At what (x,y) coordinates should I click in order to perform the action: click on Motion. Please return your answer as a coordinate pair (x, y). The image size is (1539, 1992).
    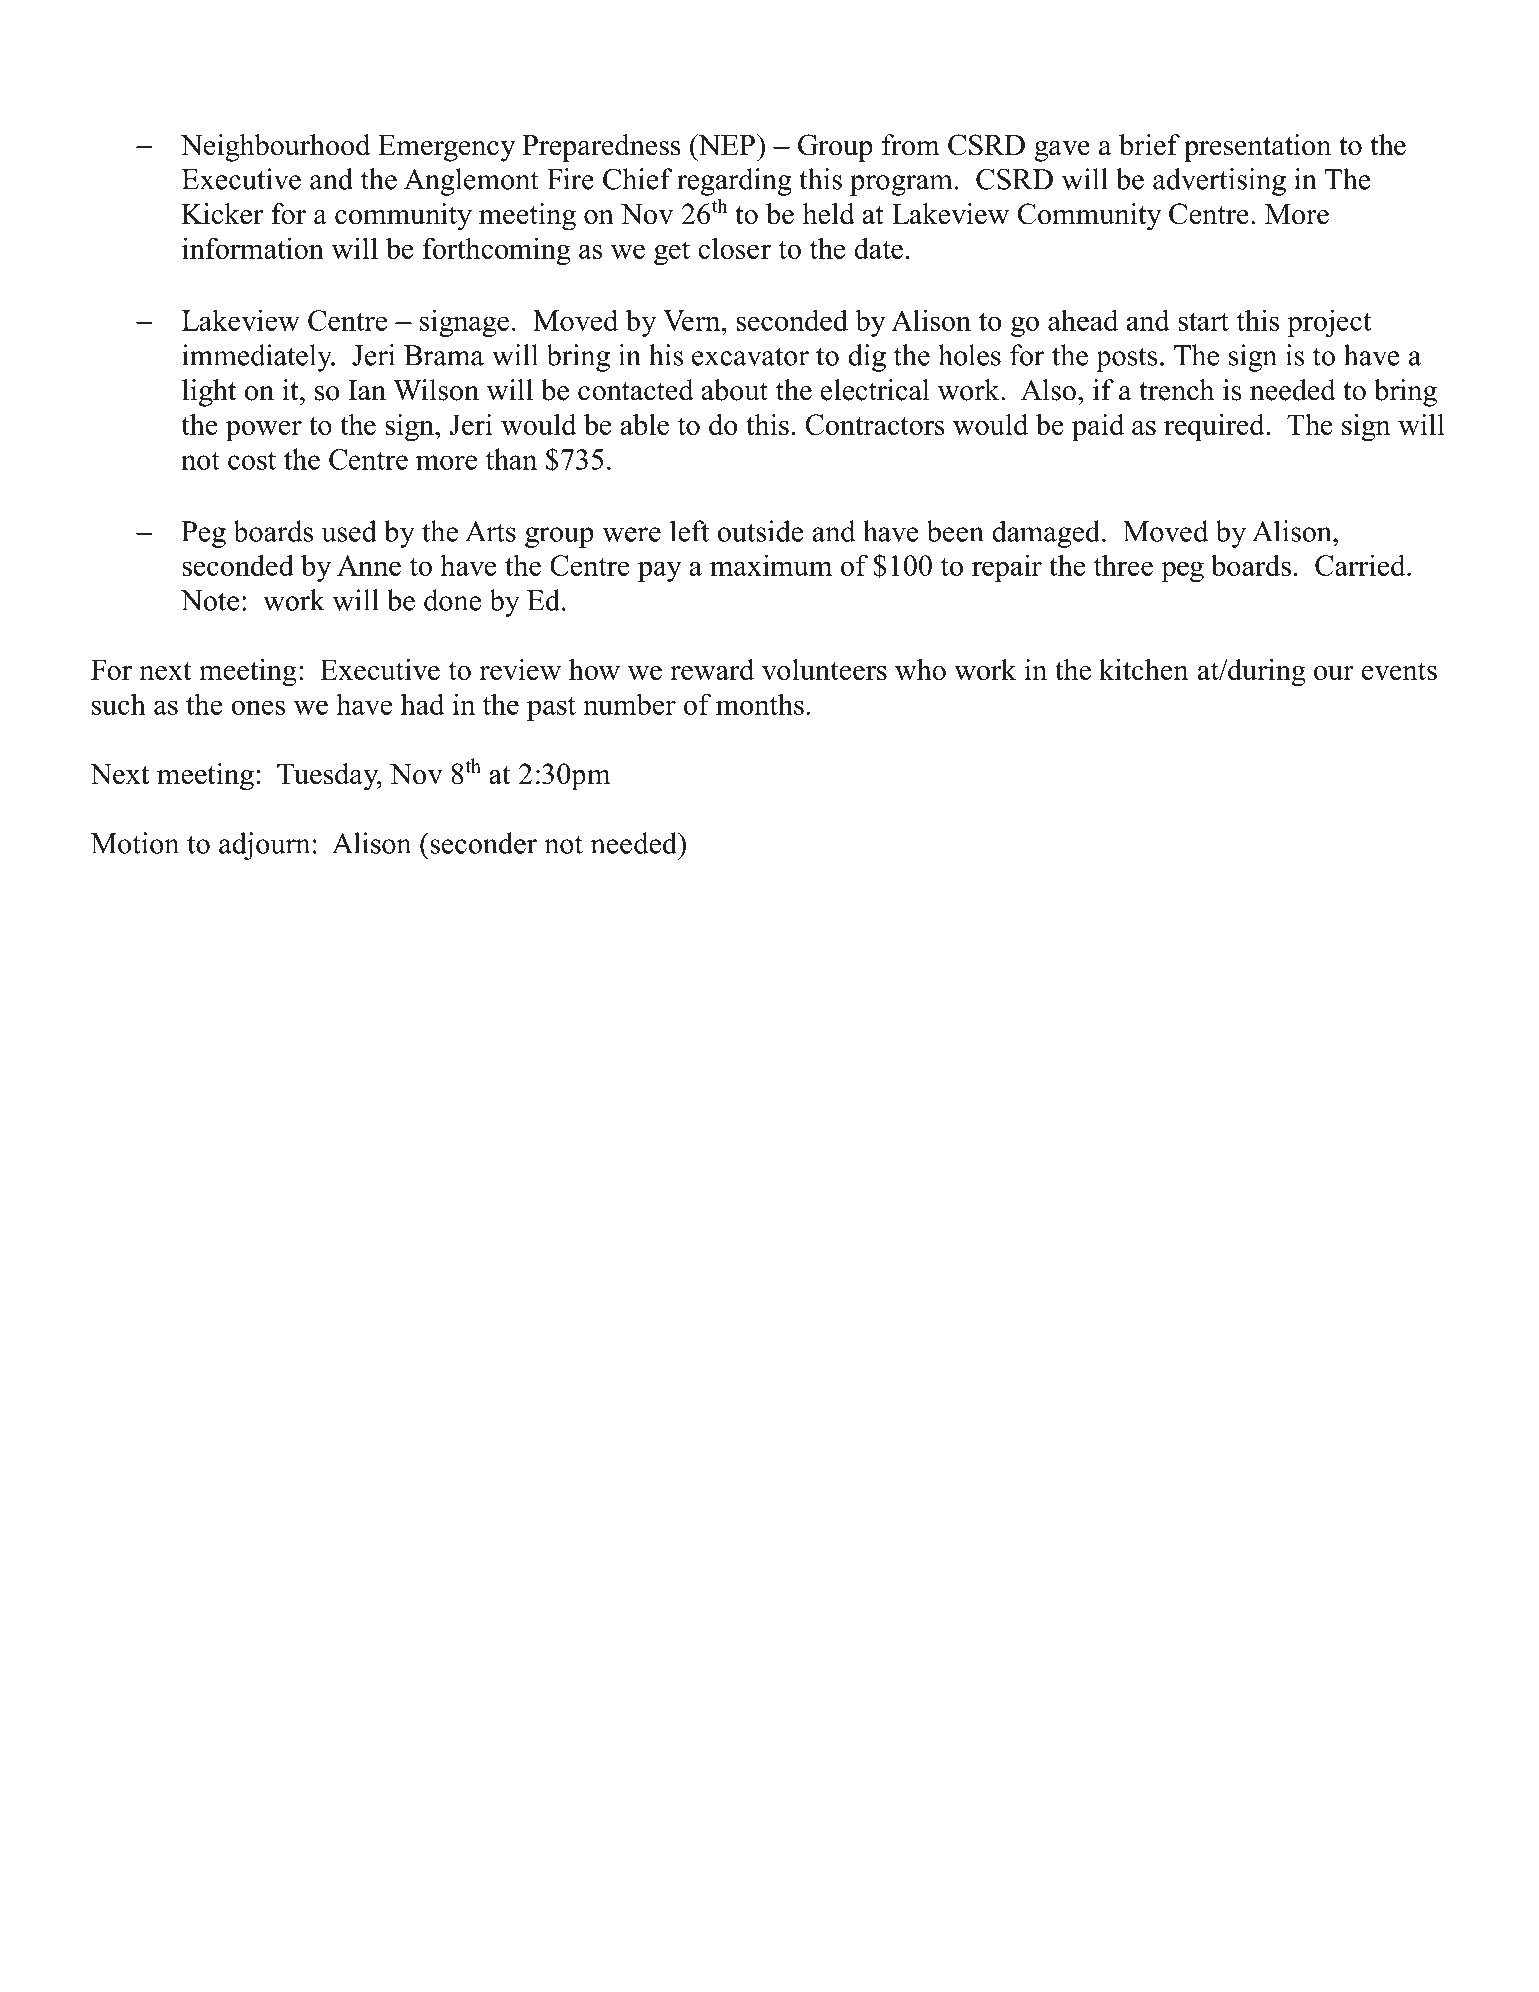
    Looking at the image, I should click on (135, 843).
